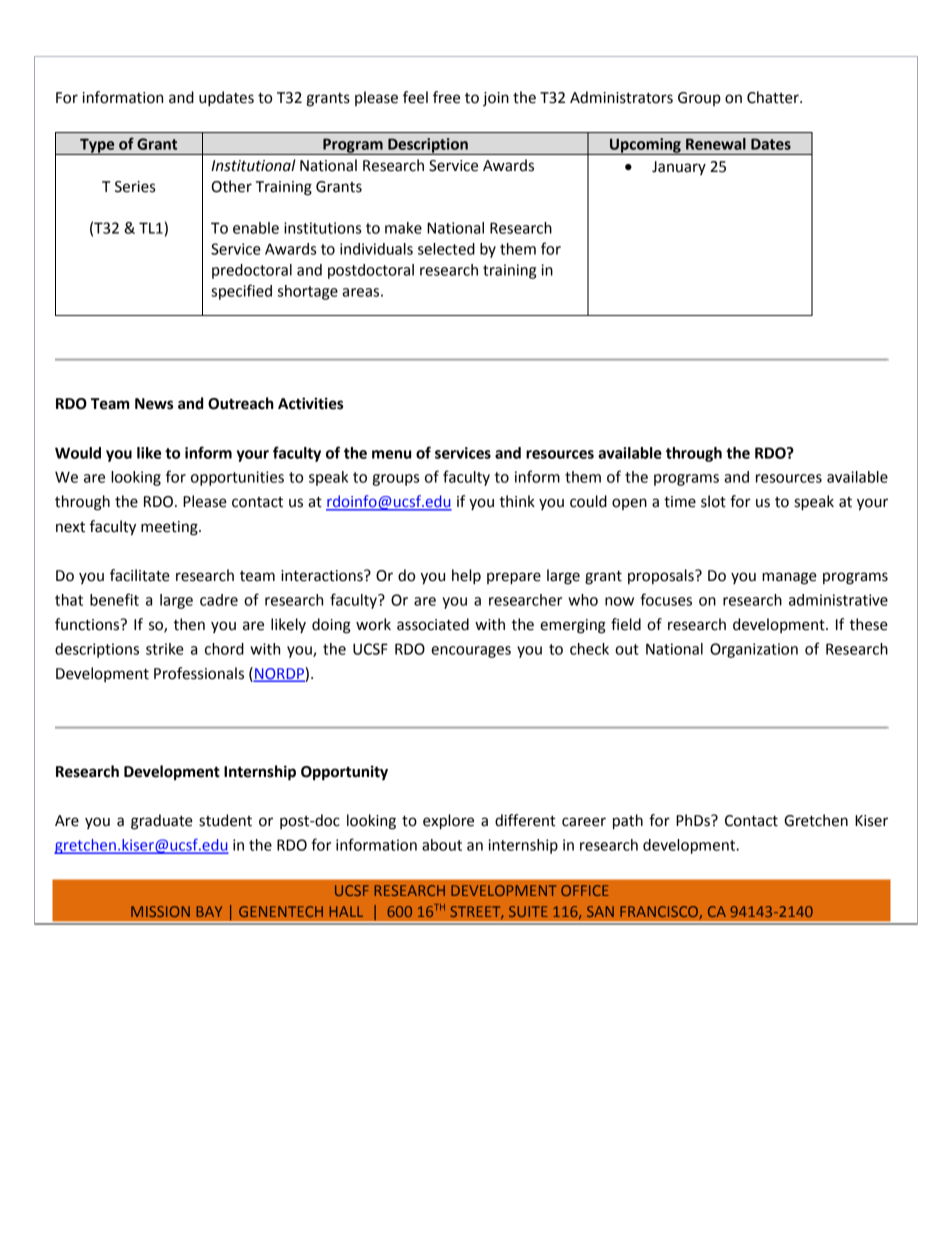 Image resolution: width=952 pixels, height=1233 pixels. I want to click on help, so click(466, 577).
